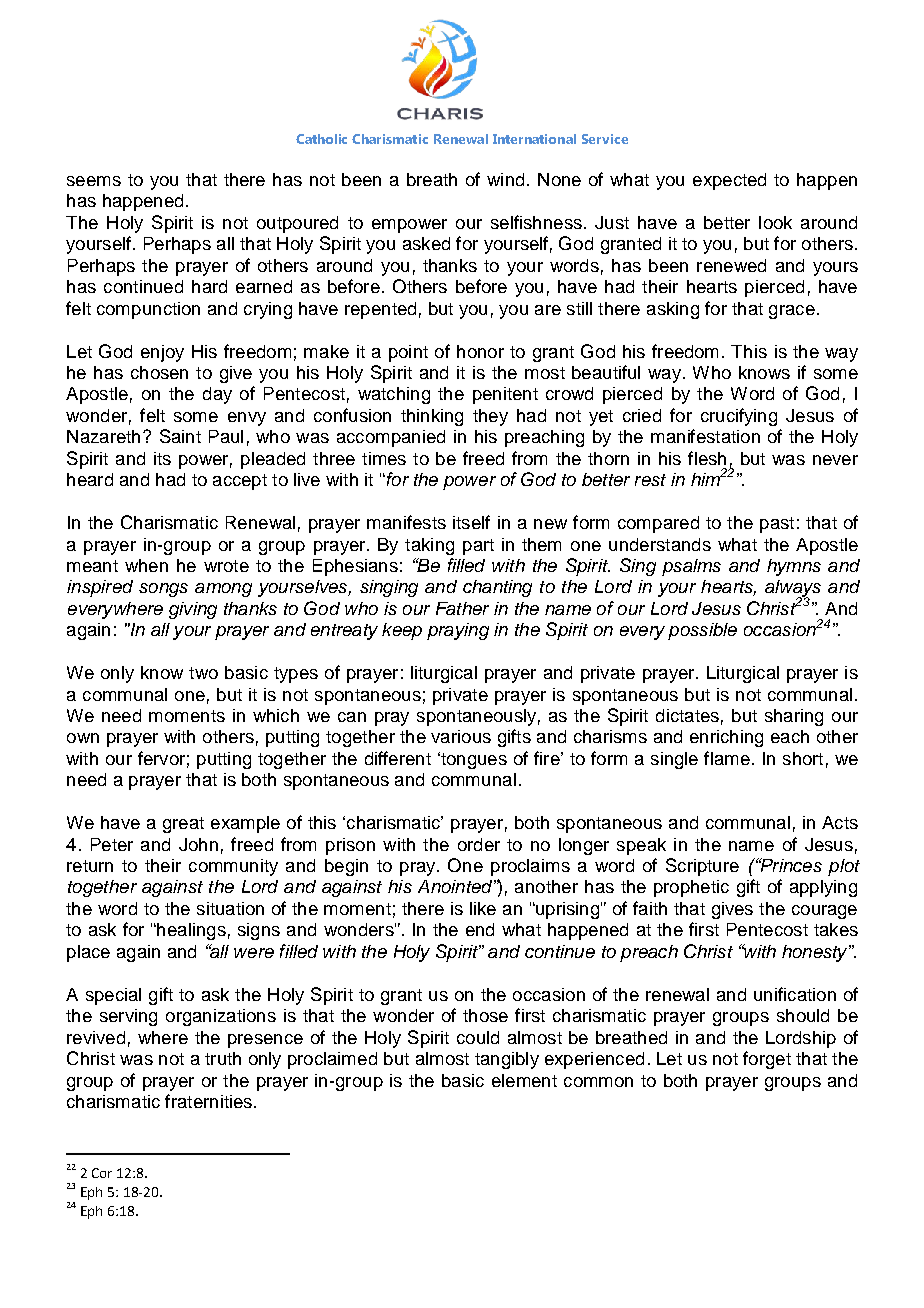  I want to click on wind, so click(505, 179).
